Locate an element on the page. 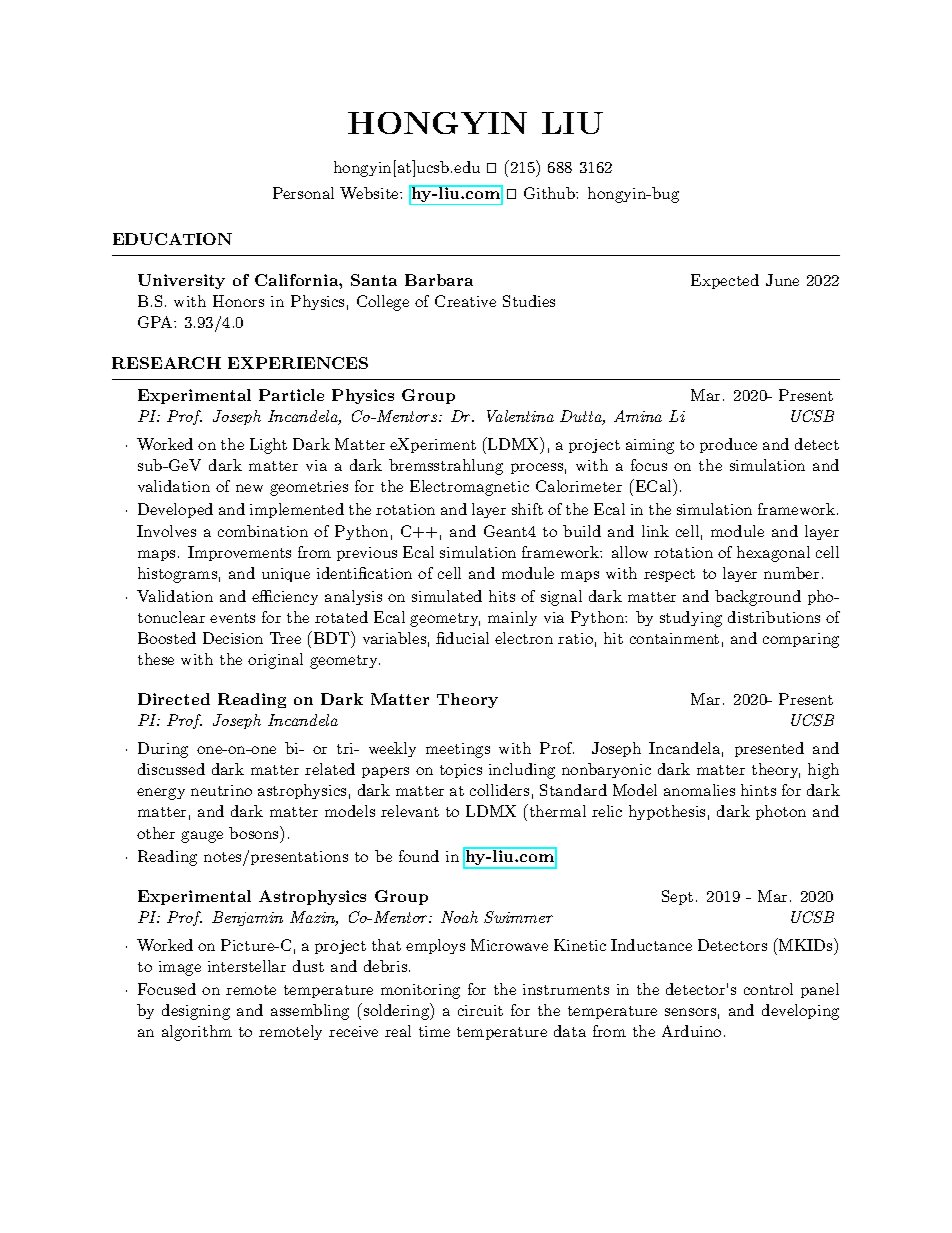  Github is located at coordinates (550, 193).
